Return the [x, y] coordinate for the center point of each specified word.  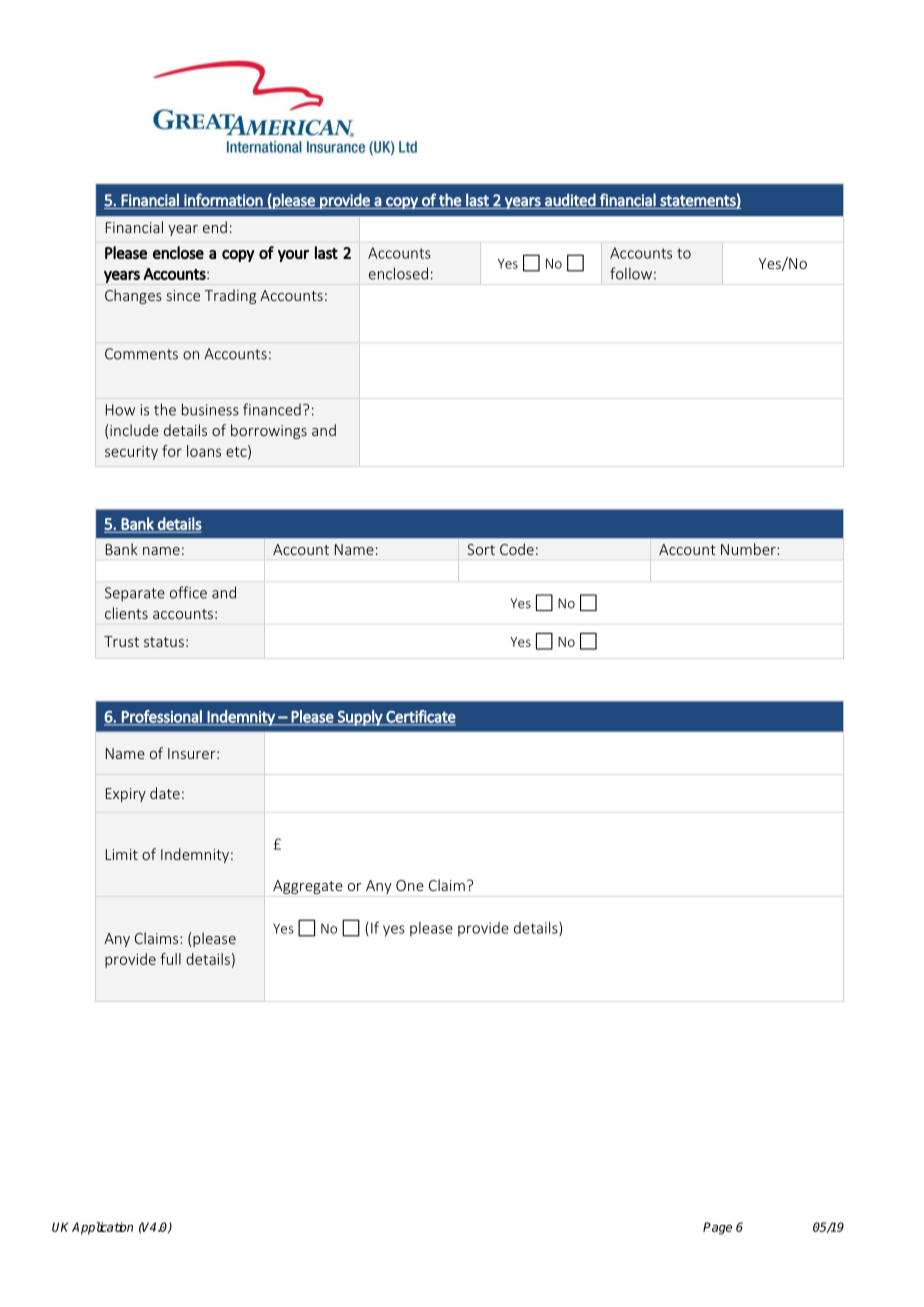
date [165, 793]
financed [272, 409]
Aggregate [308, 887]
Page [717, 1228]
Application [102, 1228]
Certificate [420, 717]
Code [517, 549]
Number [749, 549]
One [410, 885]
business [210, 409]
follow [631, 273]
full [170, 959]
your [293, 256]
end [215, 227]
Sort [481, 549]
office [188, 592]
